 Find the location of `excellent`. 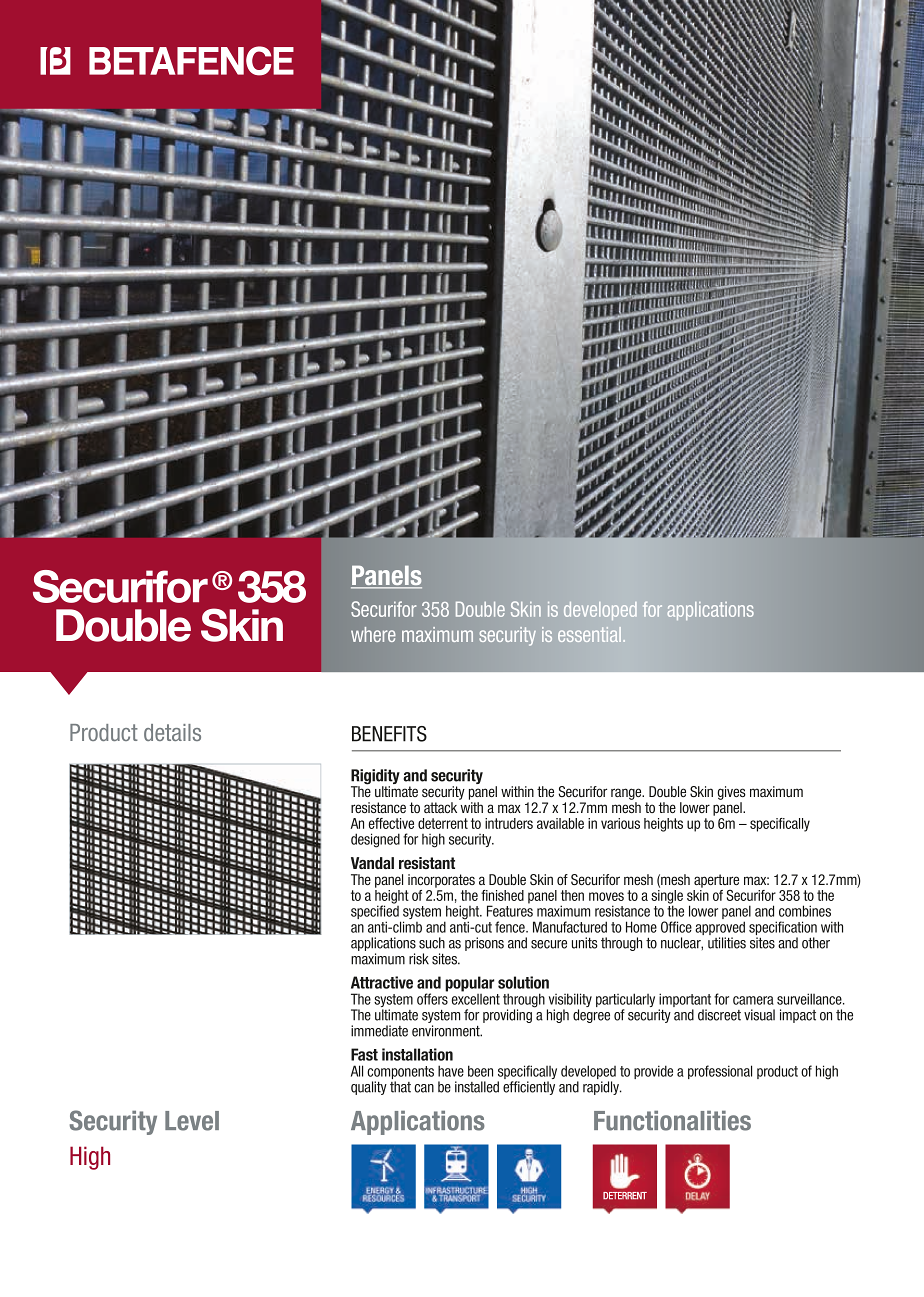

excellent is located at coordinates (476, 998).
